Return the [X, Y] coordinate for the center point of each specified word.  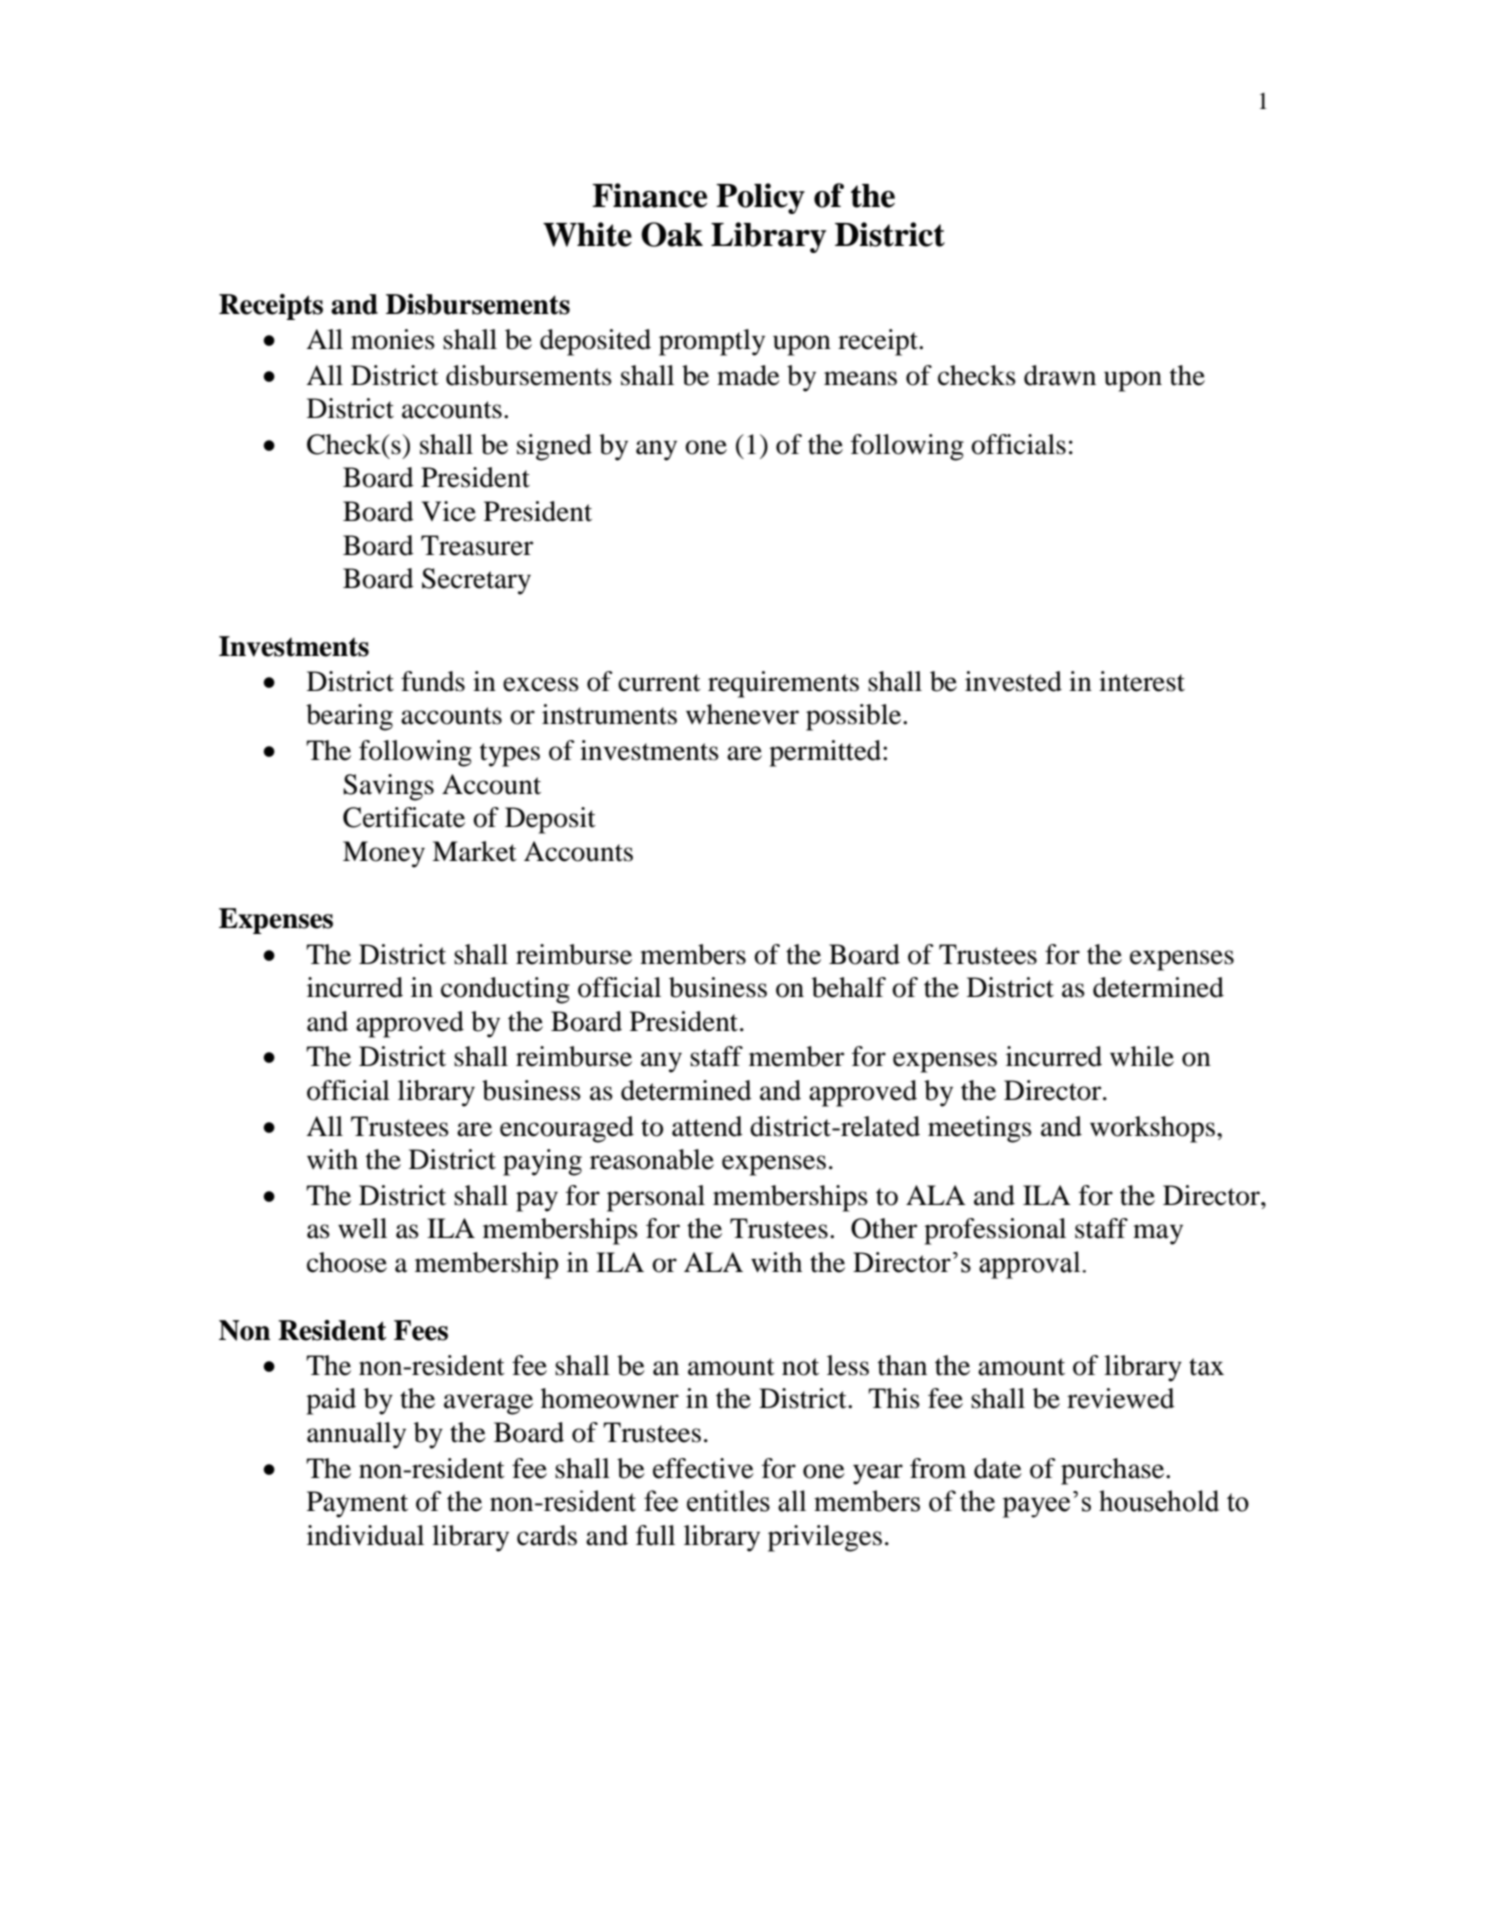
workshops [1152, 1129]
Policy [760, 198]
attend [707, 1126]
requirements [783, 684]
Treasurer [477, 545]
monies [393, 339]
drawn [1060, 375]
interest [1142, 681]
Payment [357, 1504]
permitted [826, 753]
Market [474, 851]
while [1142, 1056]
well [362, 1228]
